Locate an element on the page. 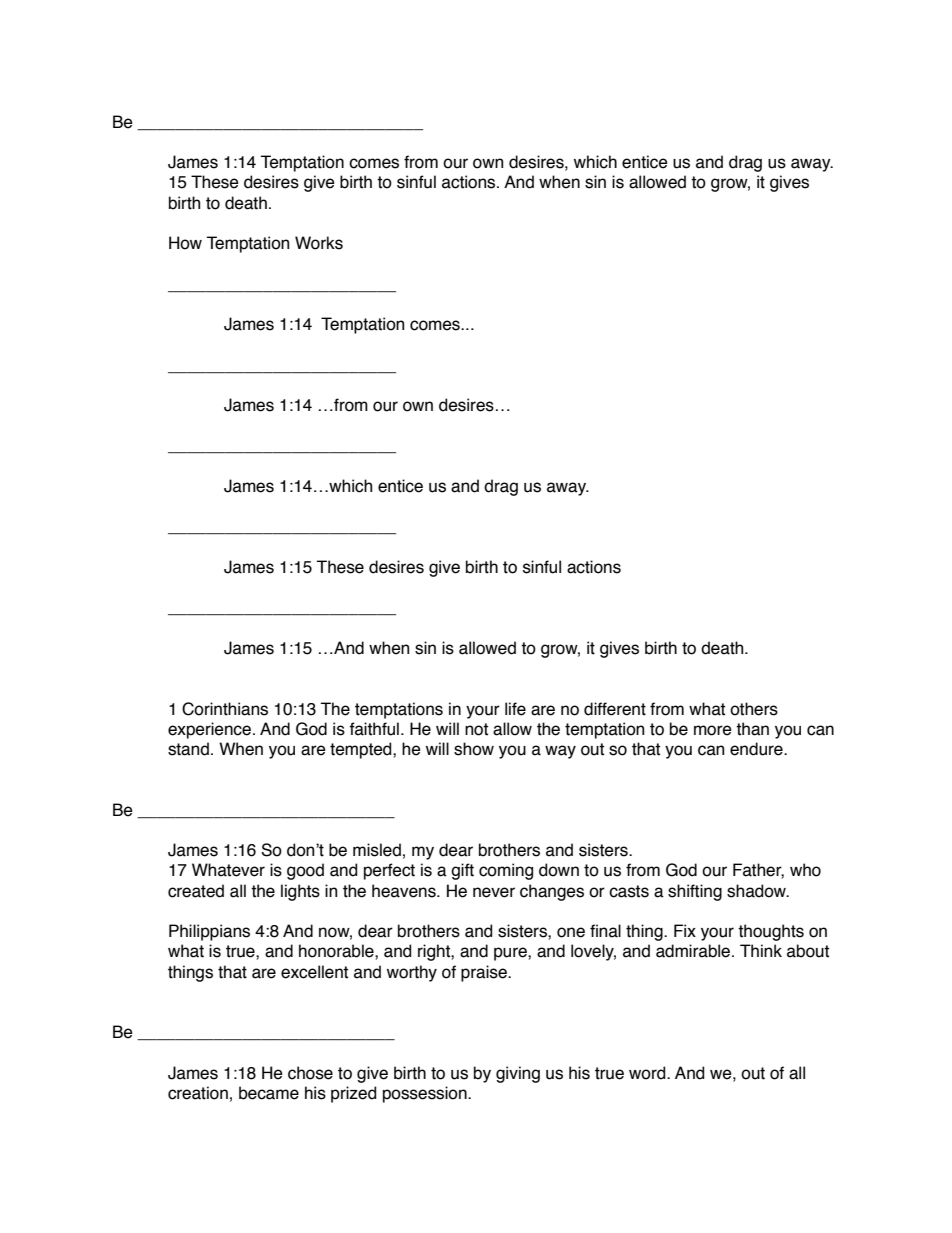 This page has height=1233, width=952. life is located at coordinates (515, 709).
